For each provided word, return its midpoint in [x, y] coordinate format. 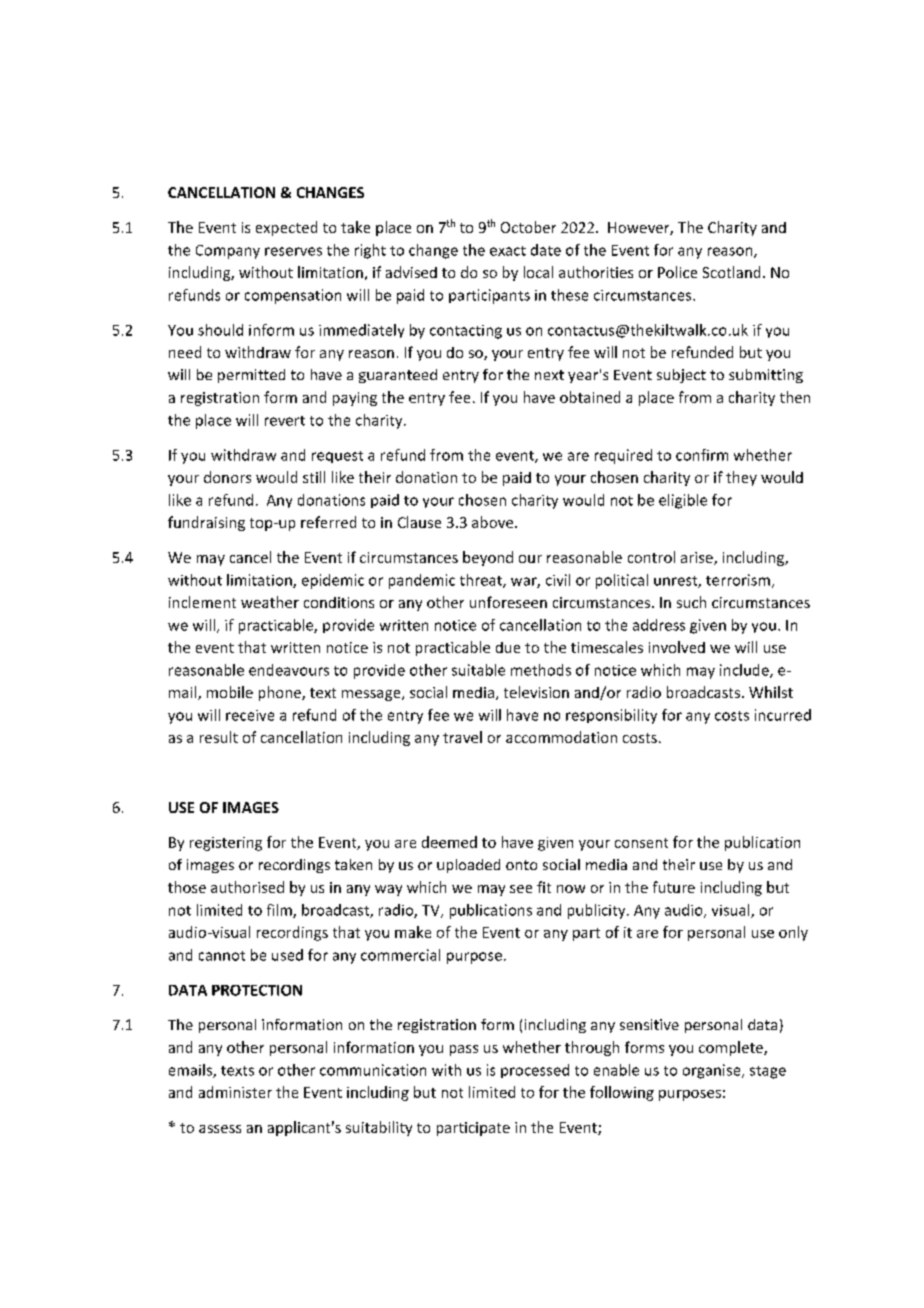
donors [227, 477]
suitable [478, 670]
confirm [702, 455]
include [745, 671]
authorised [247, 887]
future [674, 887]
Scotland [731, 272]
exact [508, 251]
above [494, 522]
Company [228, 252]
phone [281, 693]
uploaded [468, 866]
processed [535, 1071]
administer [235, 1092]
